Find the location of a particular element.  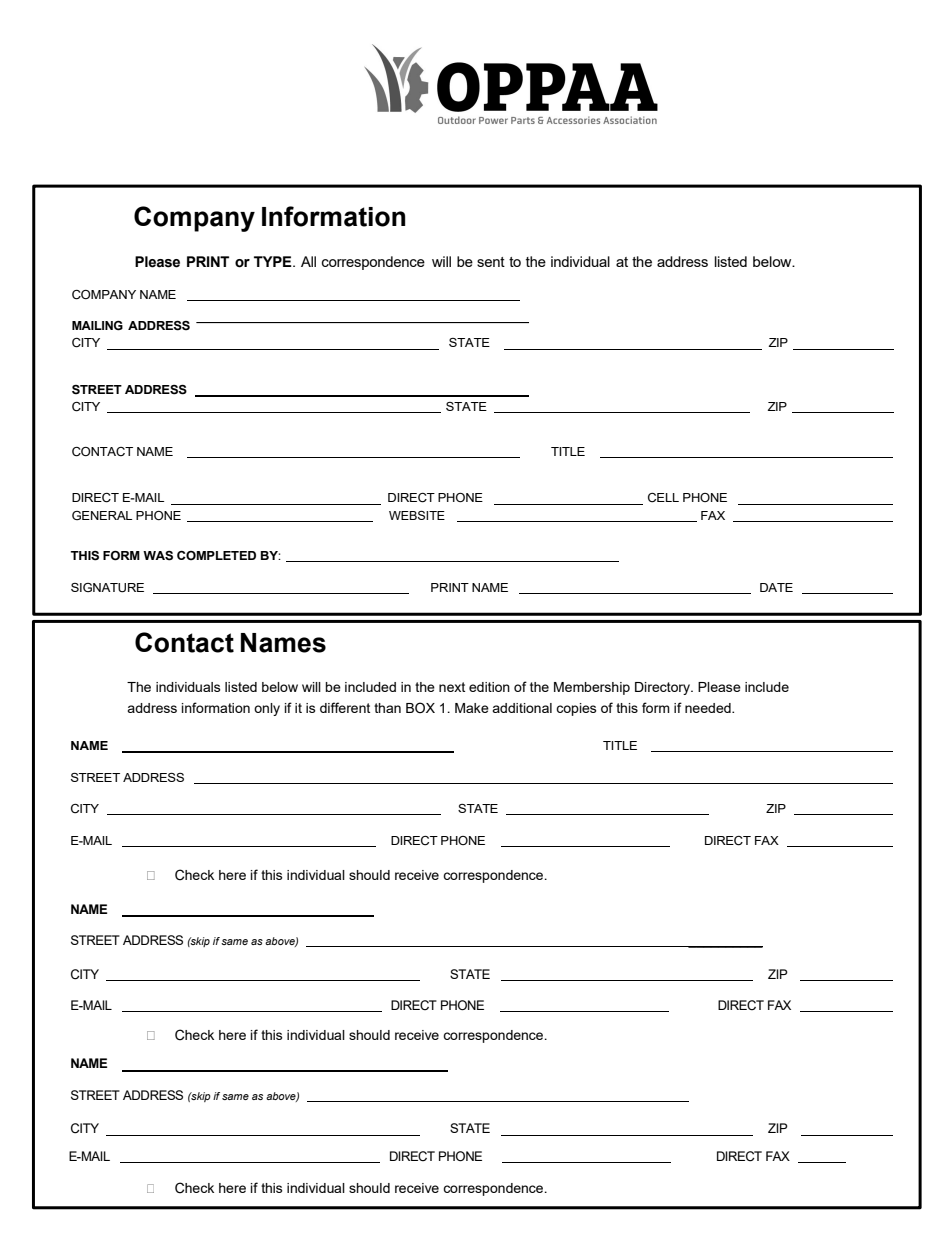

only is located at coordinates (267, 709).
